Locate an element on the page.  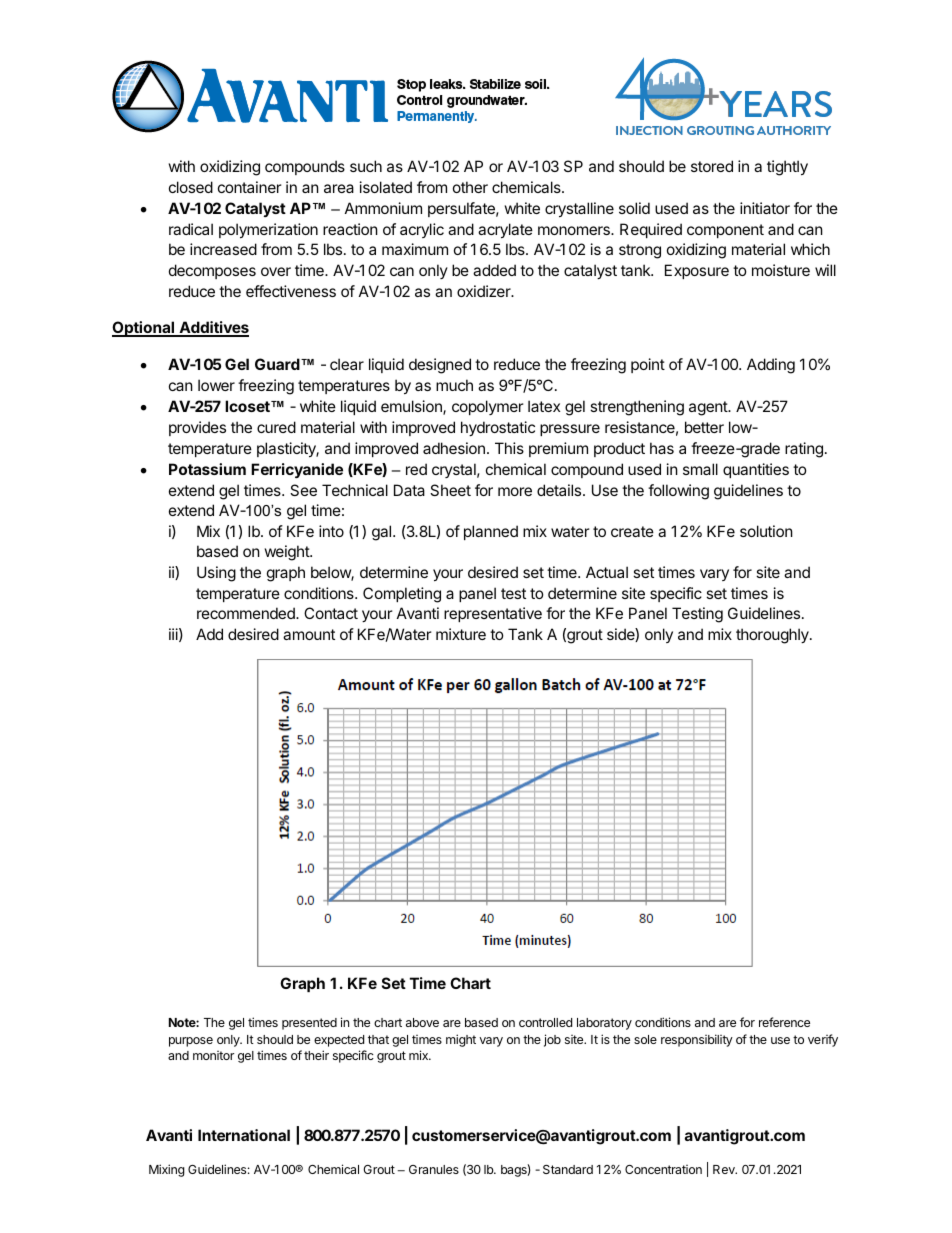
lower is located at coordinates (216, 385).
